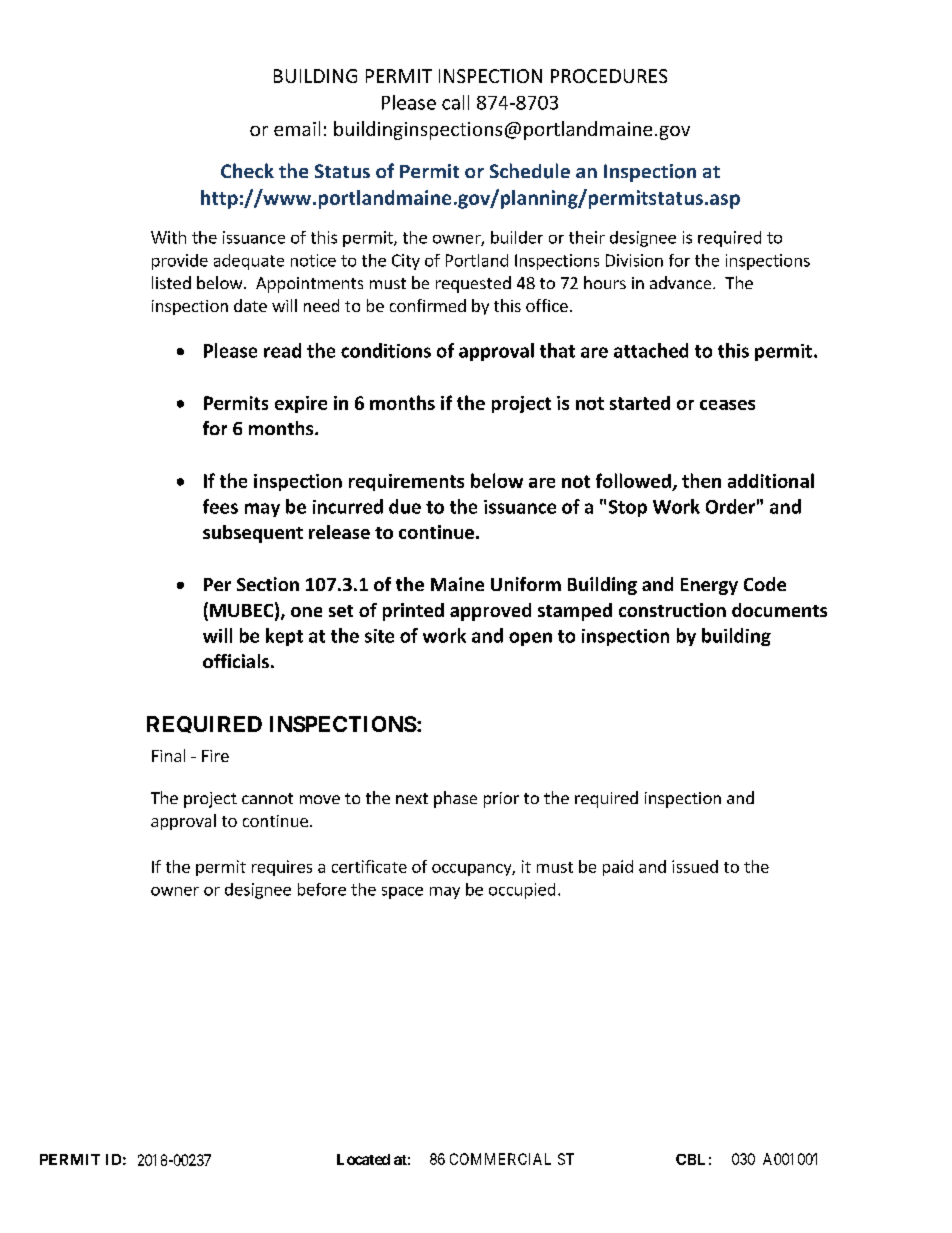  What do you see at coordinates (695, 866) in the image?
I see `issued` at bounding box center [695, 866].
